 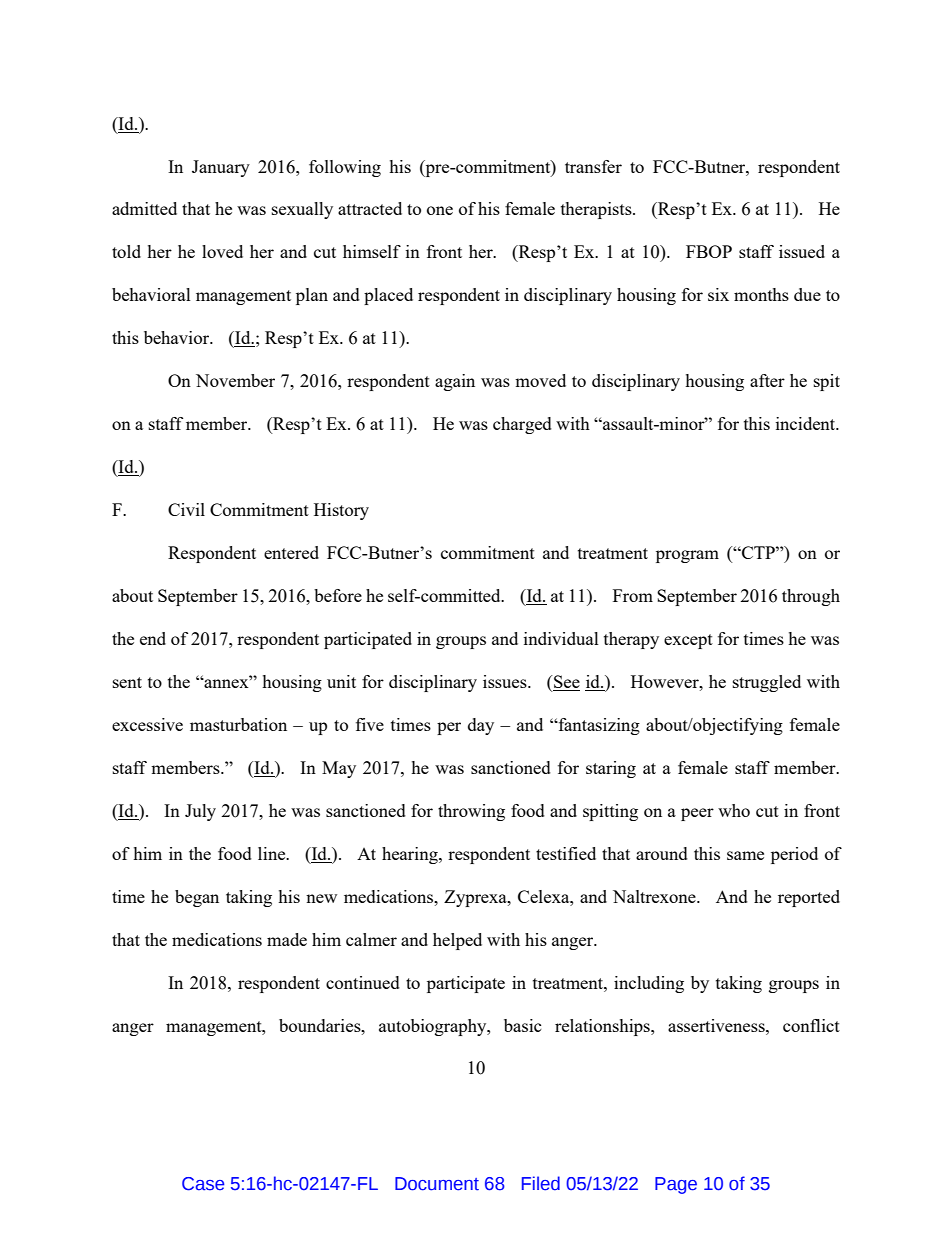 I want to click on Case, so click(x=203, y=1184).
